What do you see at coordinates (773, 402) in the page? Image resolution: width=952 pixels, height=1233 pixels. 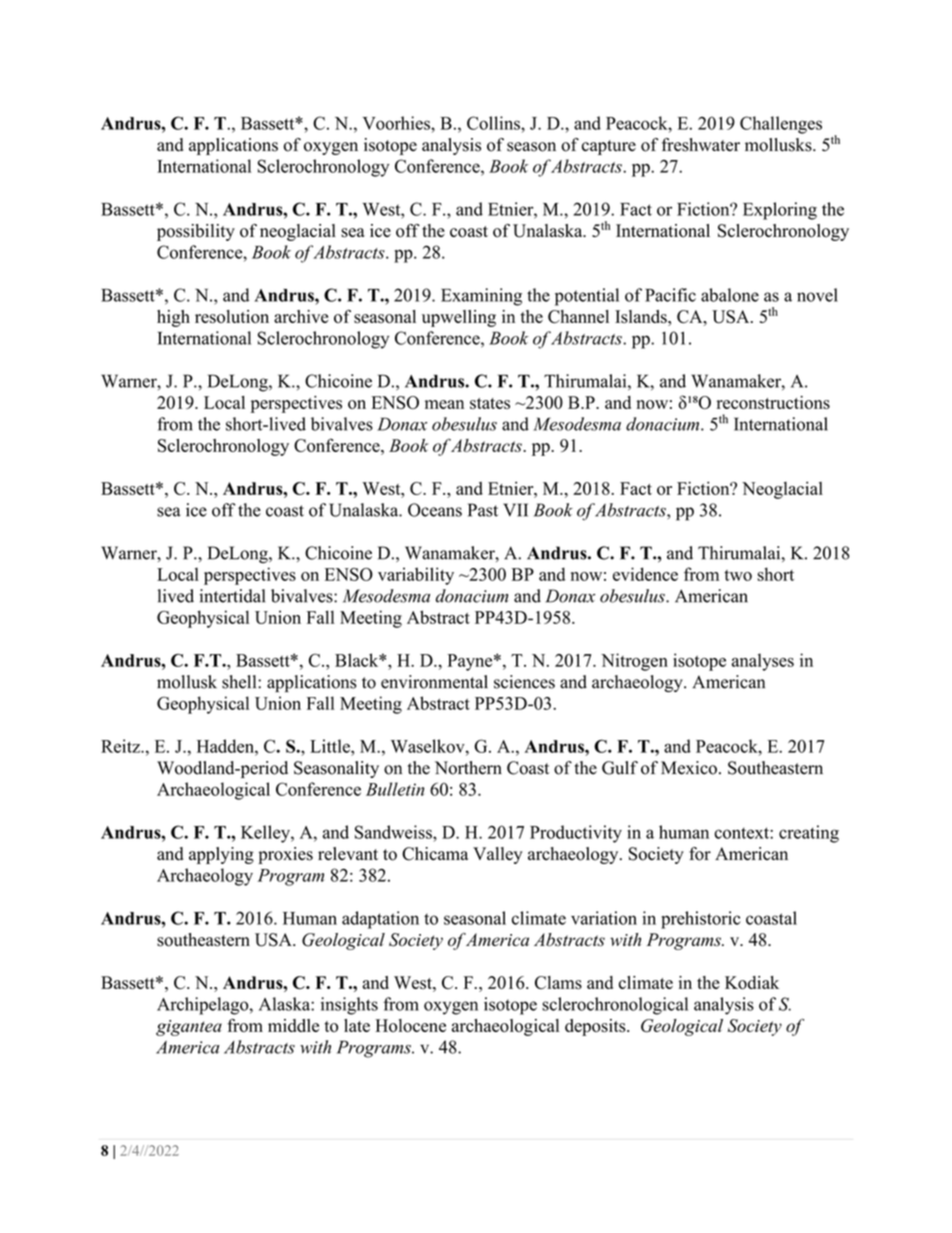 I see `reconstructions` at bounding box center [773, 402].
